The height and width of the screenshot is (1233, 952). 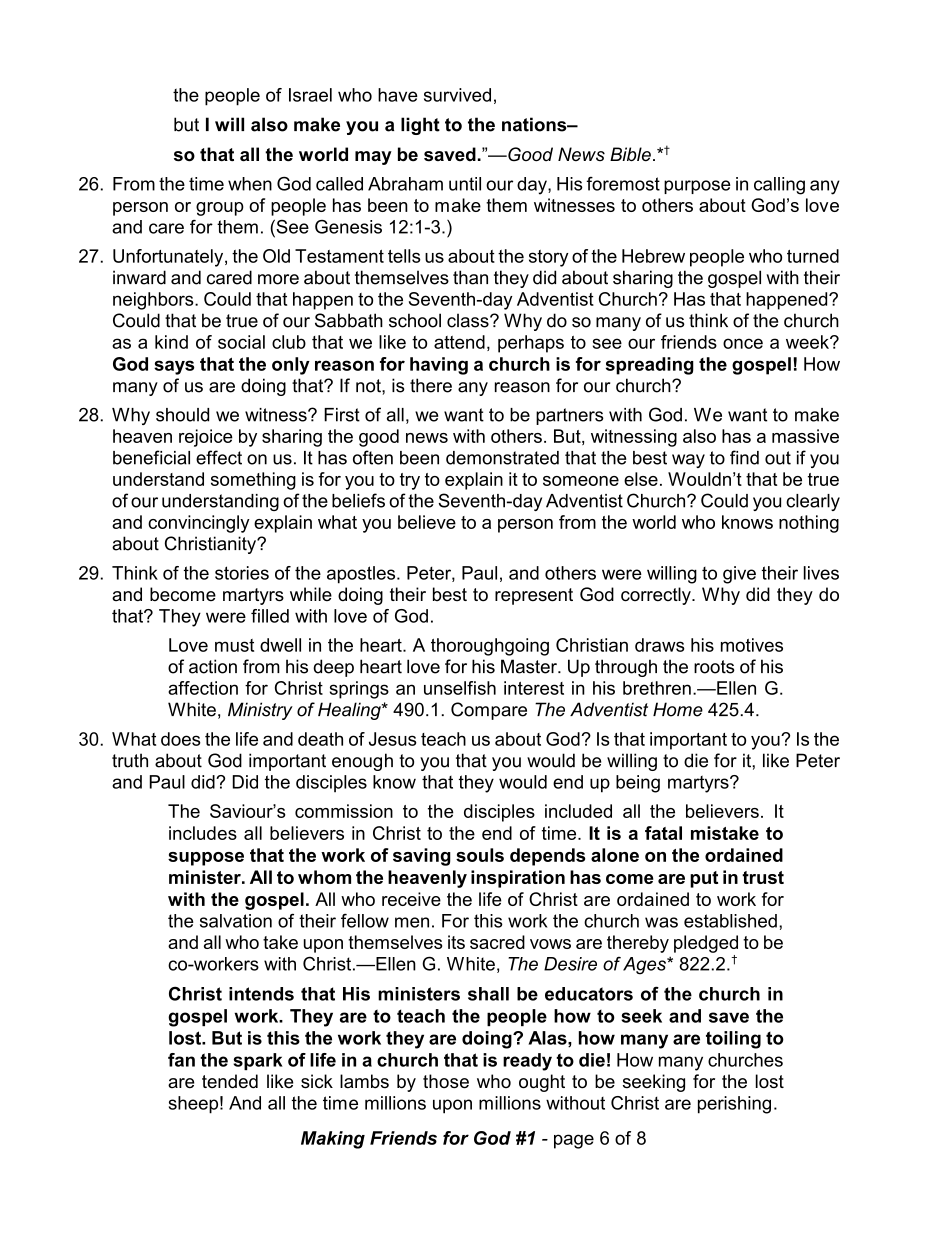 What do you see at coordinates (809, 524) in the screenshot?
I see `nothing` at bounding box center [809, 524].
